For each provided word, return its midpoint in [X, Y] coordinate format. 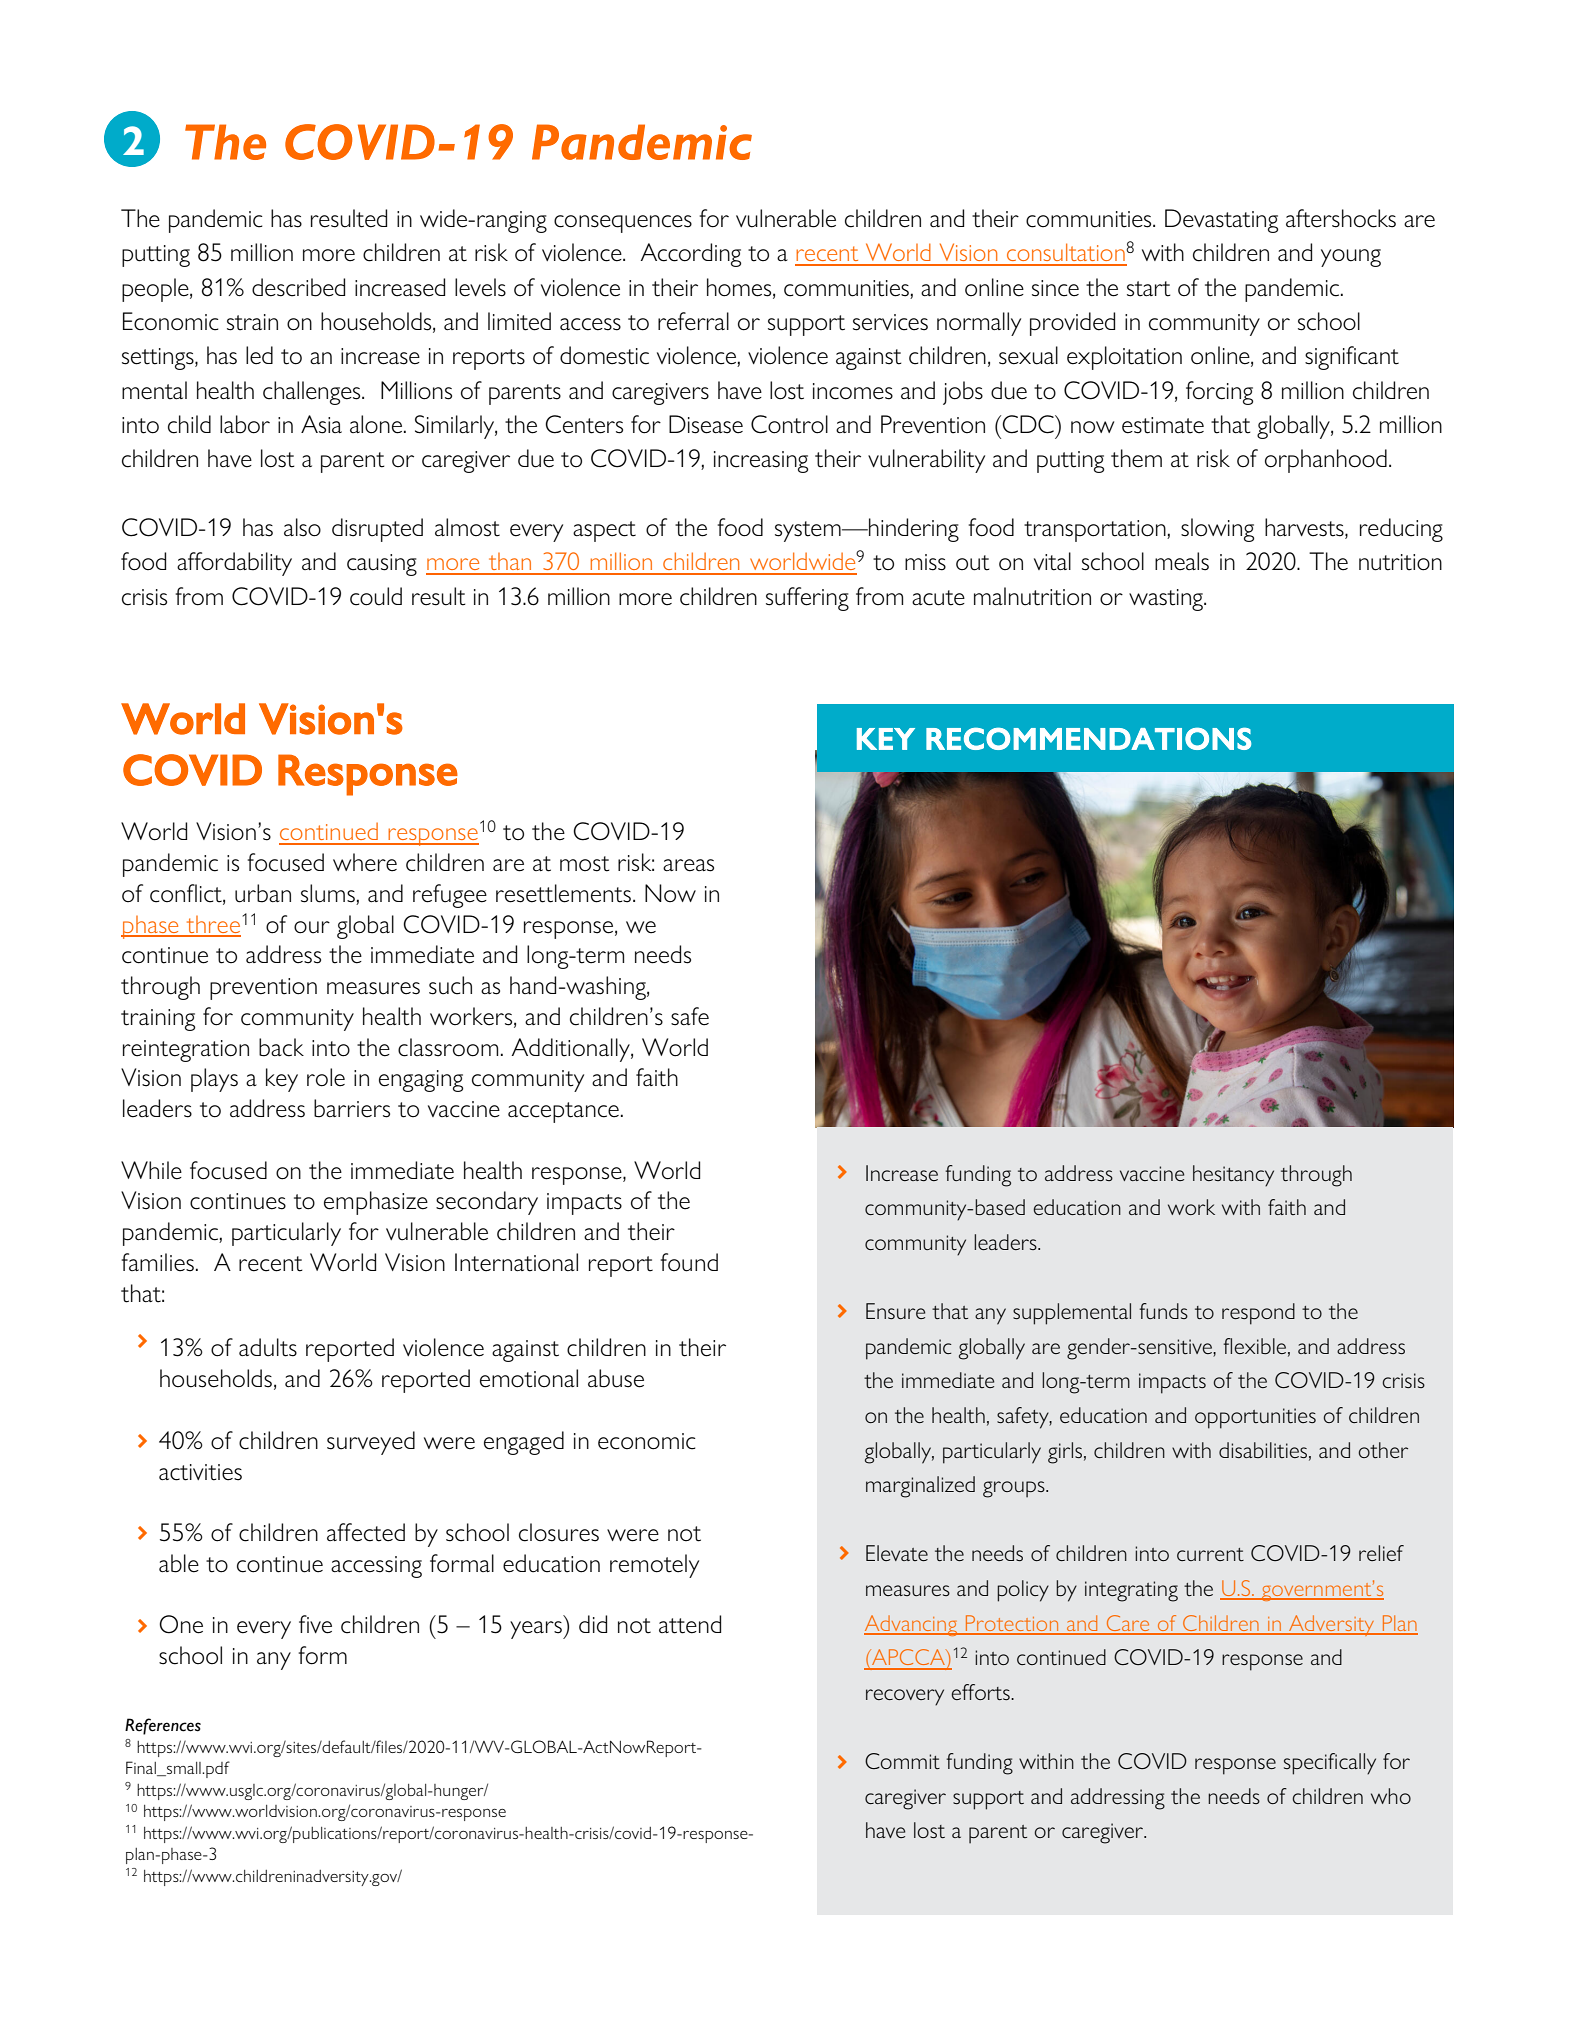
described [298, 287]
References [163, 1726]
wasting [1167, 600]
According [691, 255]
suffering [807, 599]
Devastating [1221, 221]
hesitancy [1233, 1176]
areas [688, 865]
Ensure [895, 1311]
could [376, 596]
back [281, 1047]
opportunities [1255, 1418]
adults [268, 1347]
